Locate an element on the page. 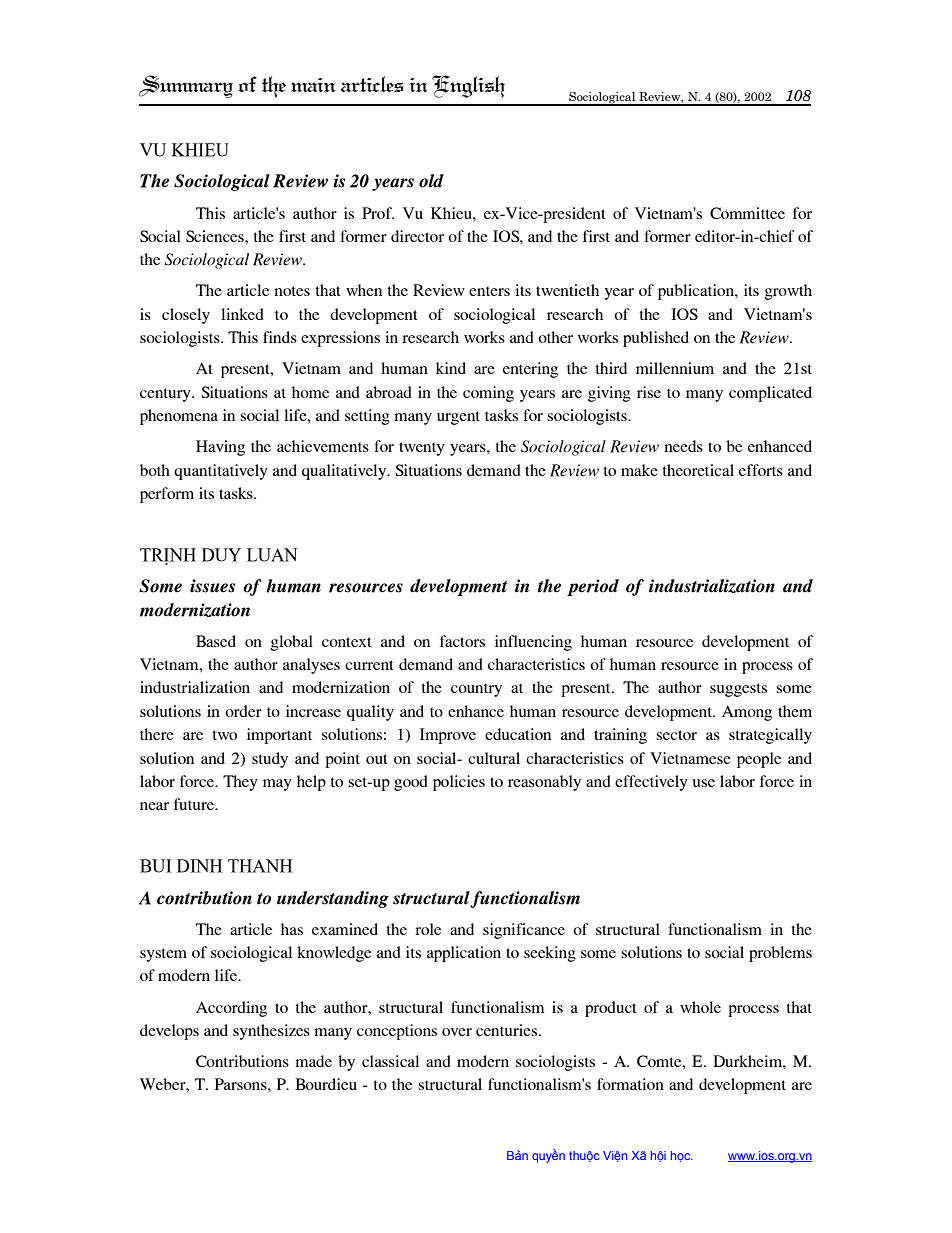 This page has height=1233, width=952. Parsons is located at coordinates (242, 1084).
